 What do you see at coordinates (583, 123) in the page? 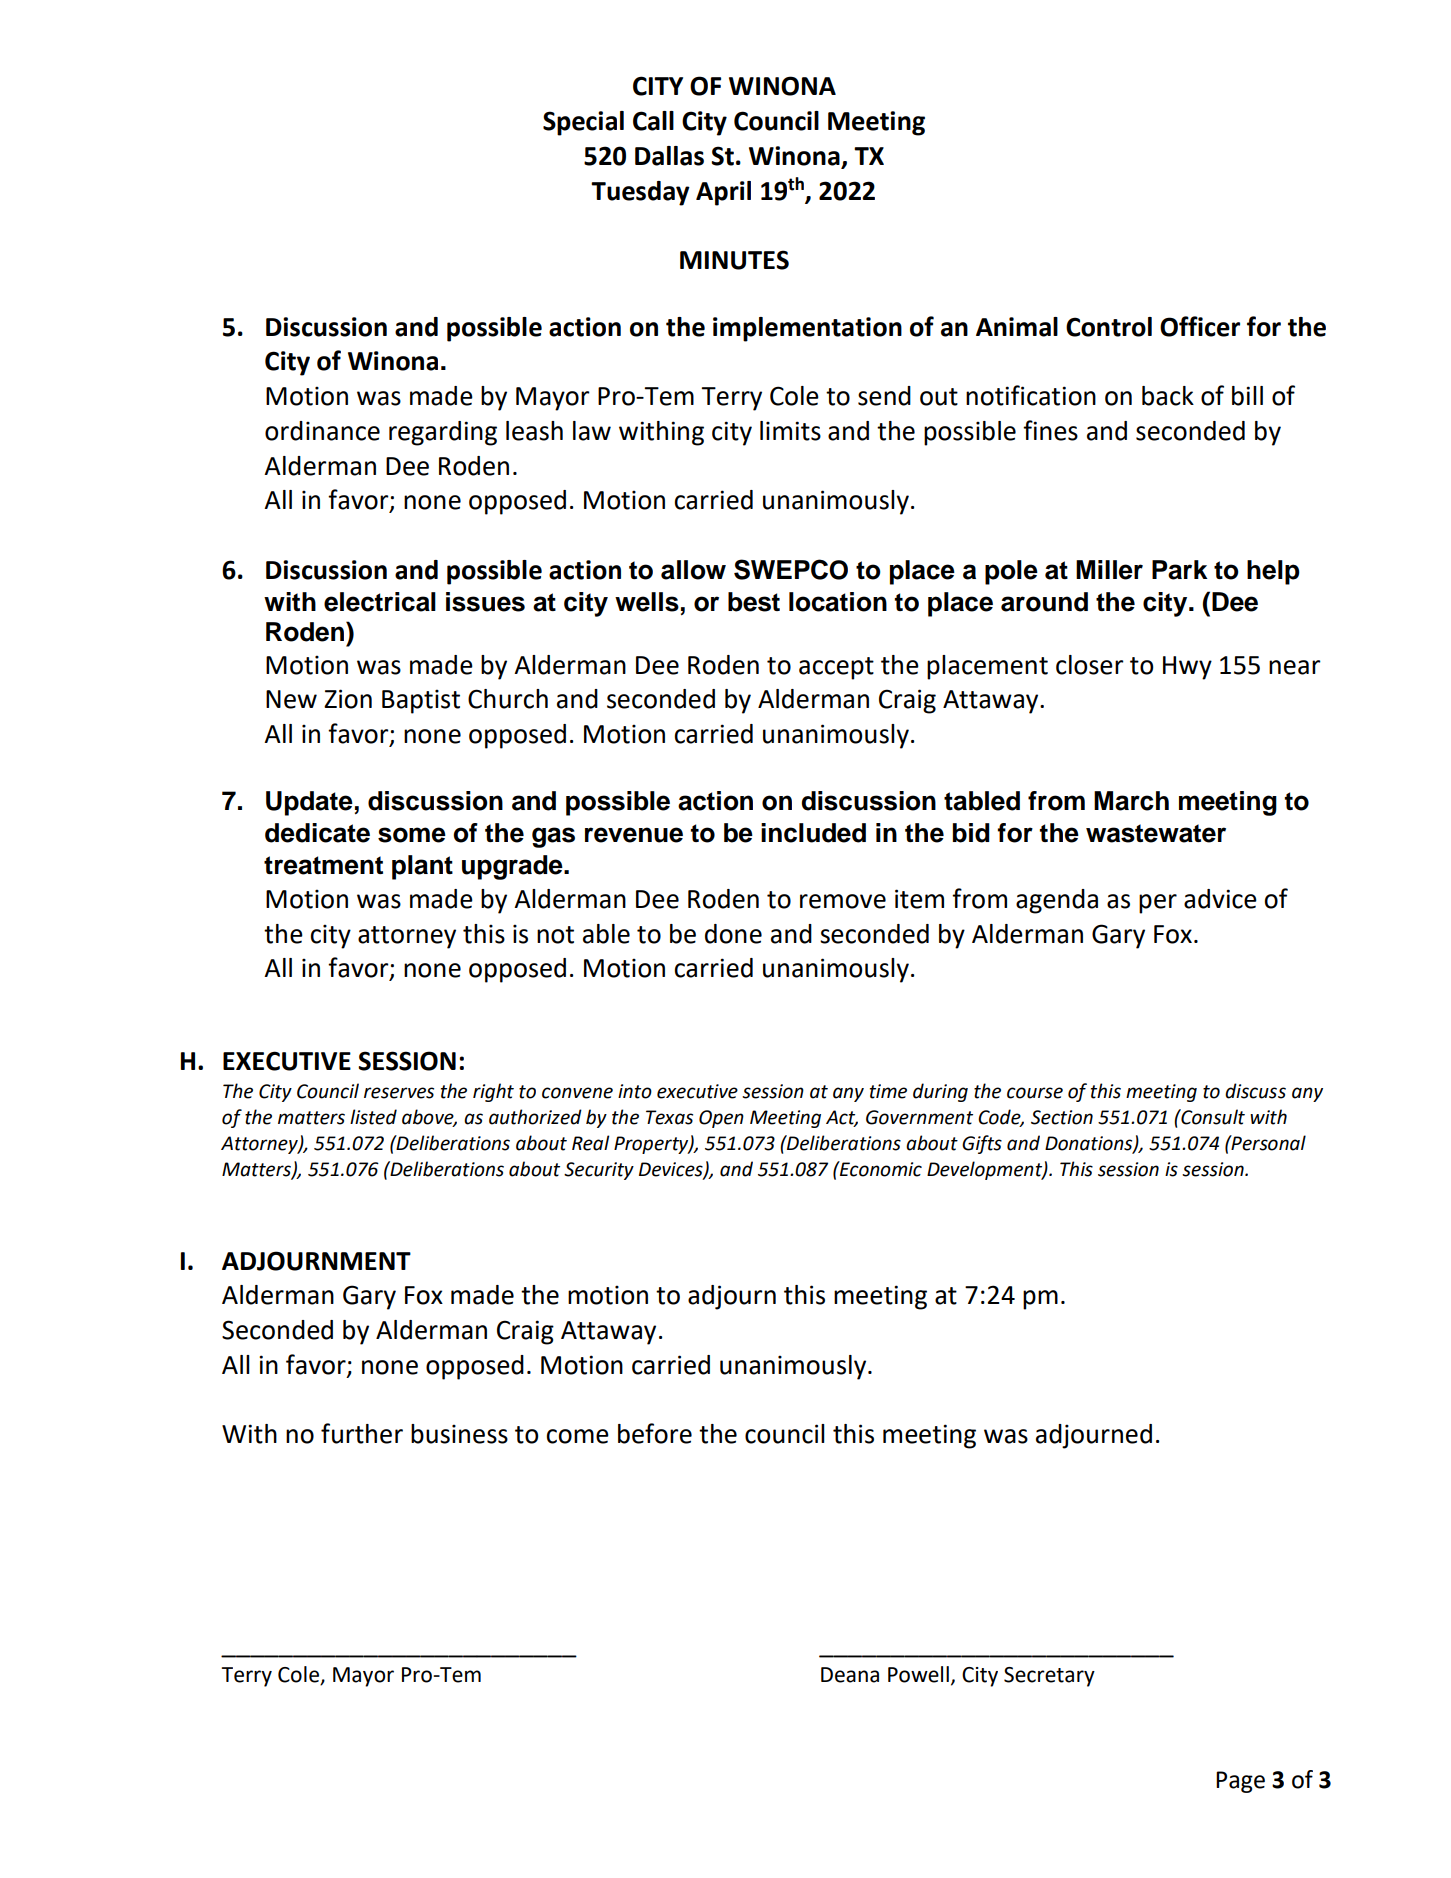
I see `Special` at bounding box center [583, 123].
